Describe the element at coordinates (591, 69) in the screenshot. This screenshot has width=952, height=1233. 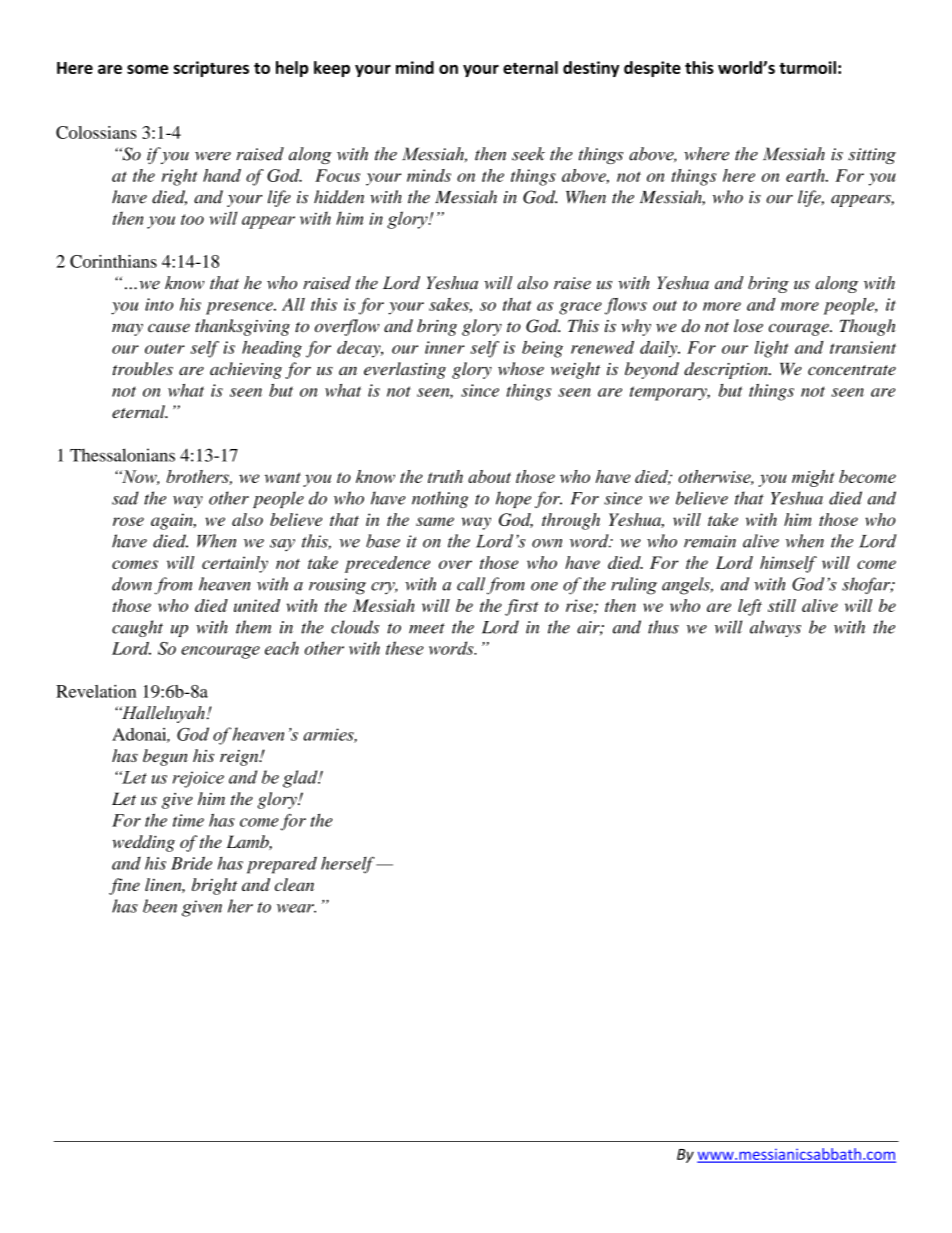
I see `destiny` at that location.
